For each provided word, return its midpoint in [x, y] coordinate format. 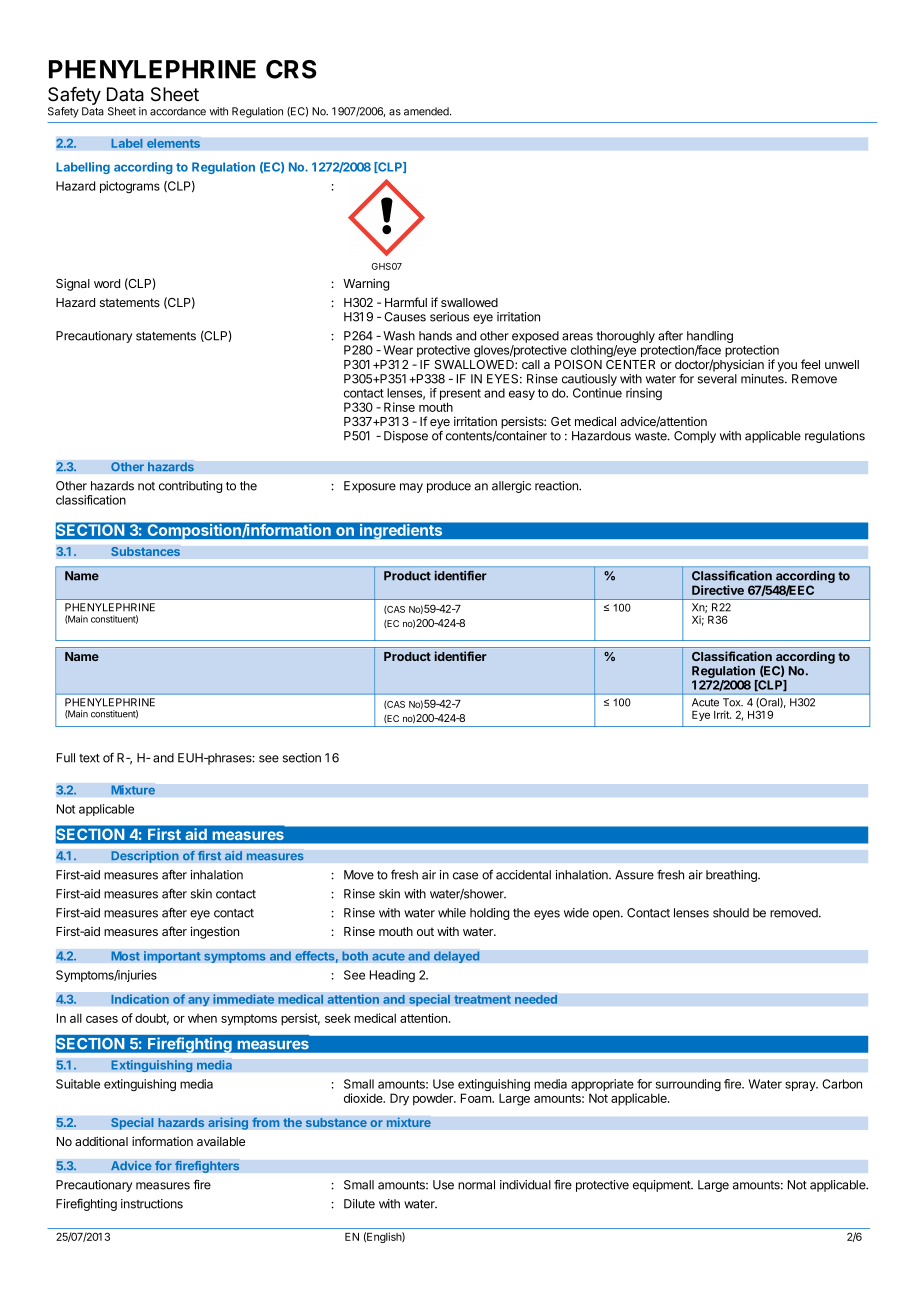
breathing [732, 876]
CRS [291, 69]
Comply [695, 437]
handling [710, 338]
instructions [152, 1204]
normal [476, 1185]
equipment [663, 1186]
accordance [178, 111]
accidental [523, 875]
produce [449, 487]
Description [145, 856]
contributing [190, 487]
